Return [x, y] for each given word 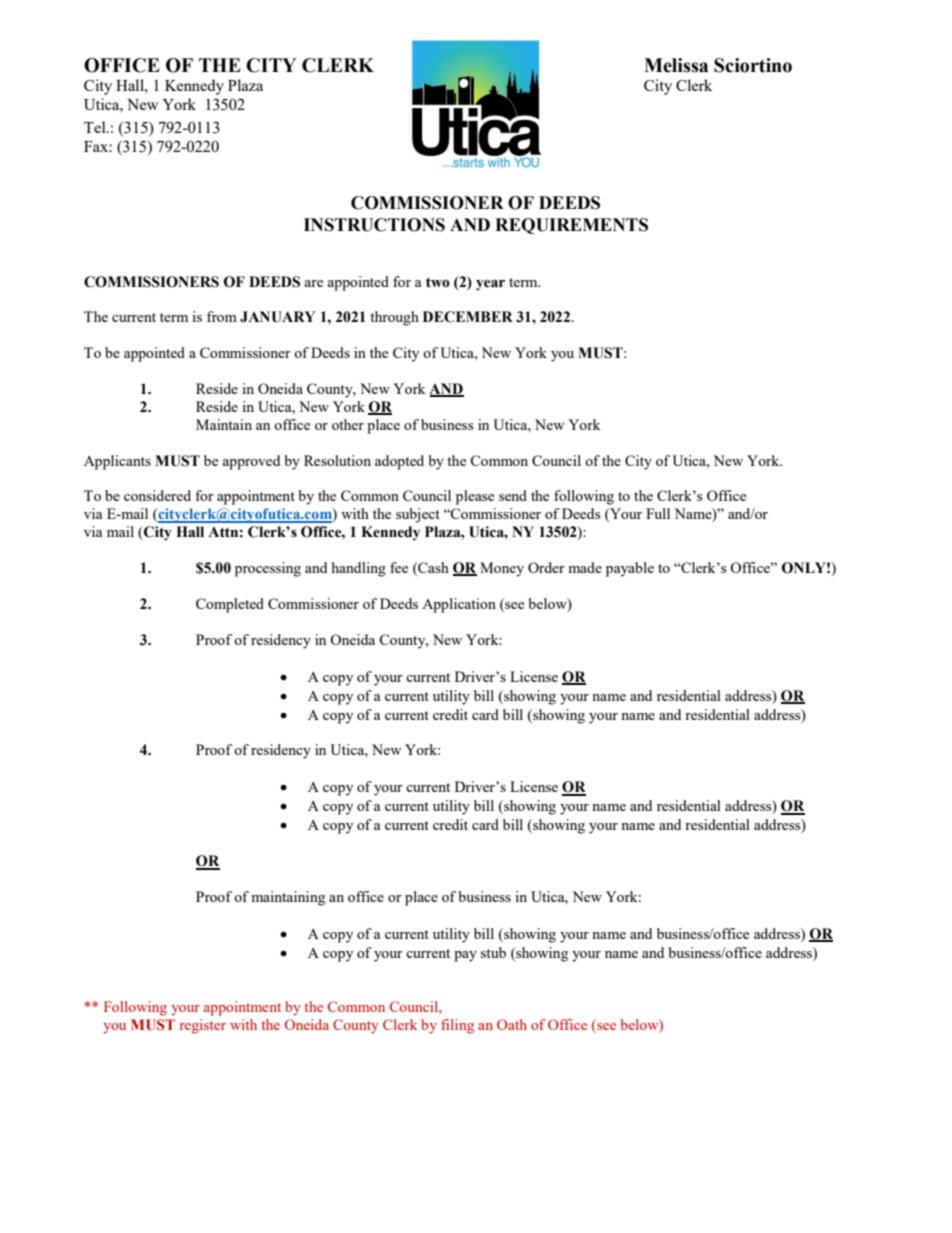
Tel [96, 127]
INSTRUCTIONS [374, 225]
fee [399, 567]
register [203, 1026]
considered [157, 495]
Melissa [676, 65]
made [585, 567]
